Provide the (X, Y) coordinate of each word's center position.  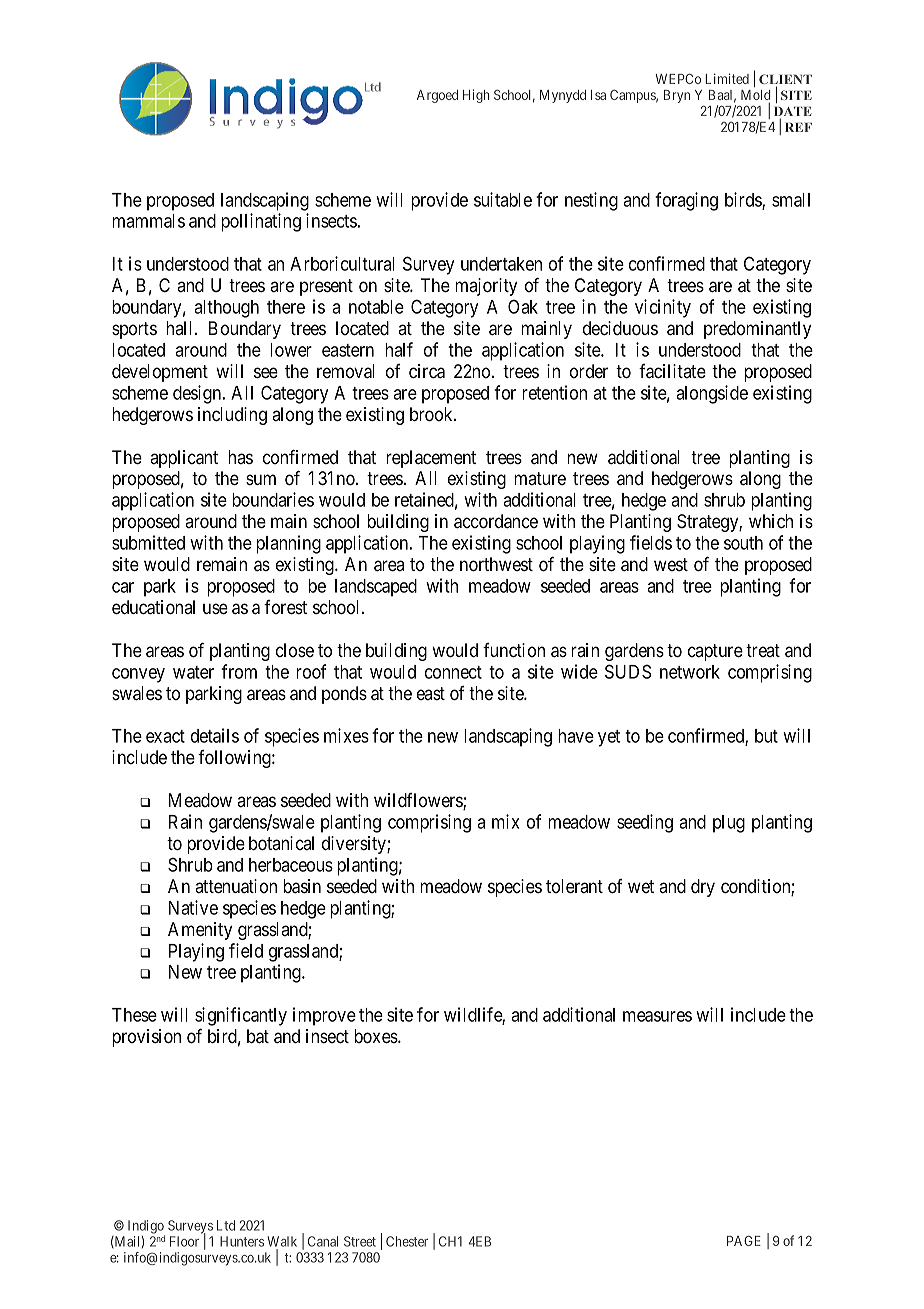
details (215, 735)
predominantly (757, 330)
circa (427, 371)
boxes (376, 1036)
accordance (496, 521)
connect (453, 672)
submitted (148, 542)
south (743, 543)
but (766, 736)
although (226, 309)
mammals (148, 221)
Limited (727, 78)
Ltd (226, 1225)
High (476, 96)
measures (657, 1016)
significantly (241, 1016)
